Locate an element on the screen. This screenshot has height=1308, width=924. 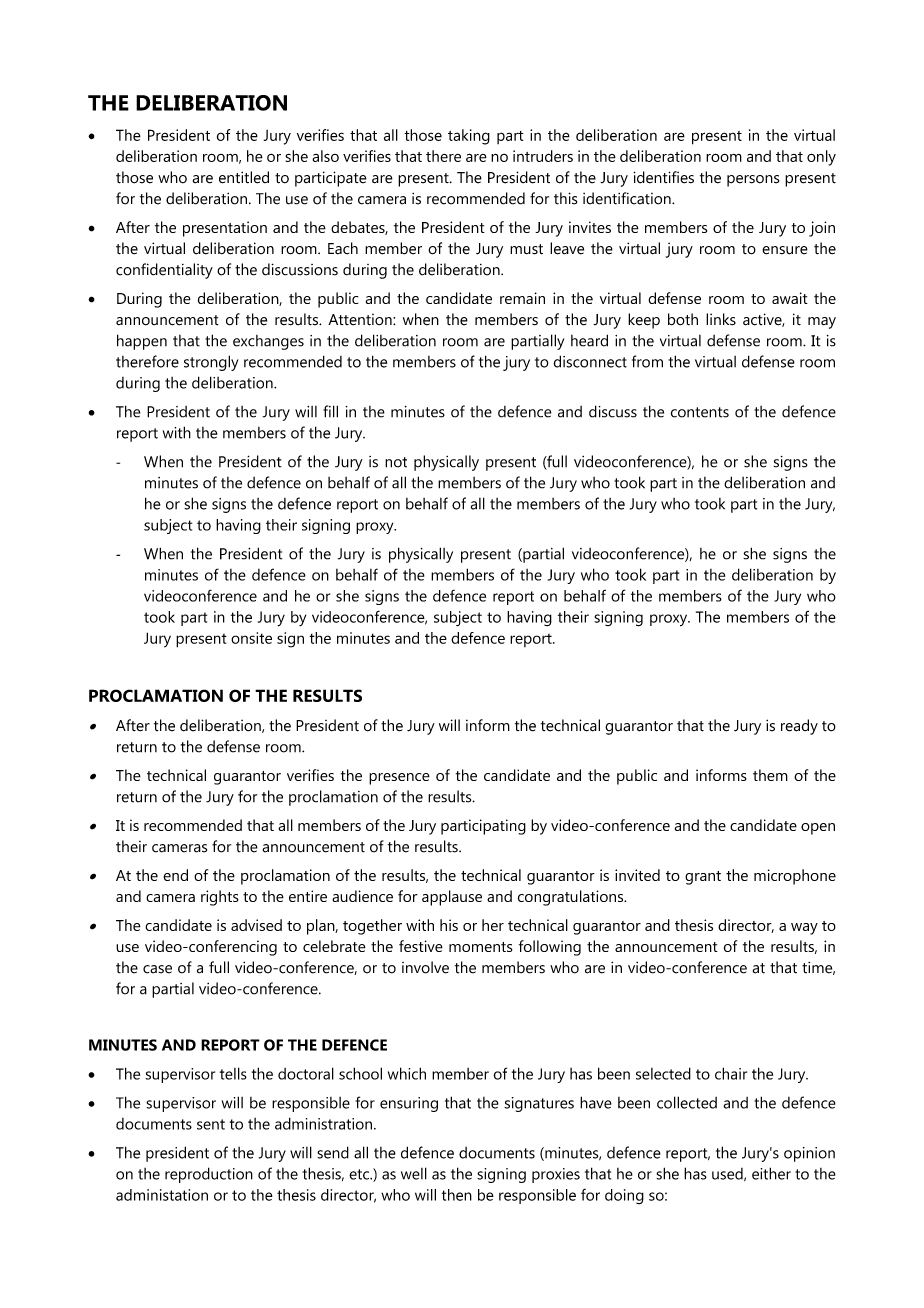
presence is located at coordinates (399, 779).
